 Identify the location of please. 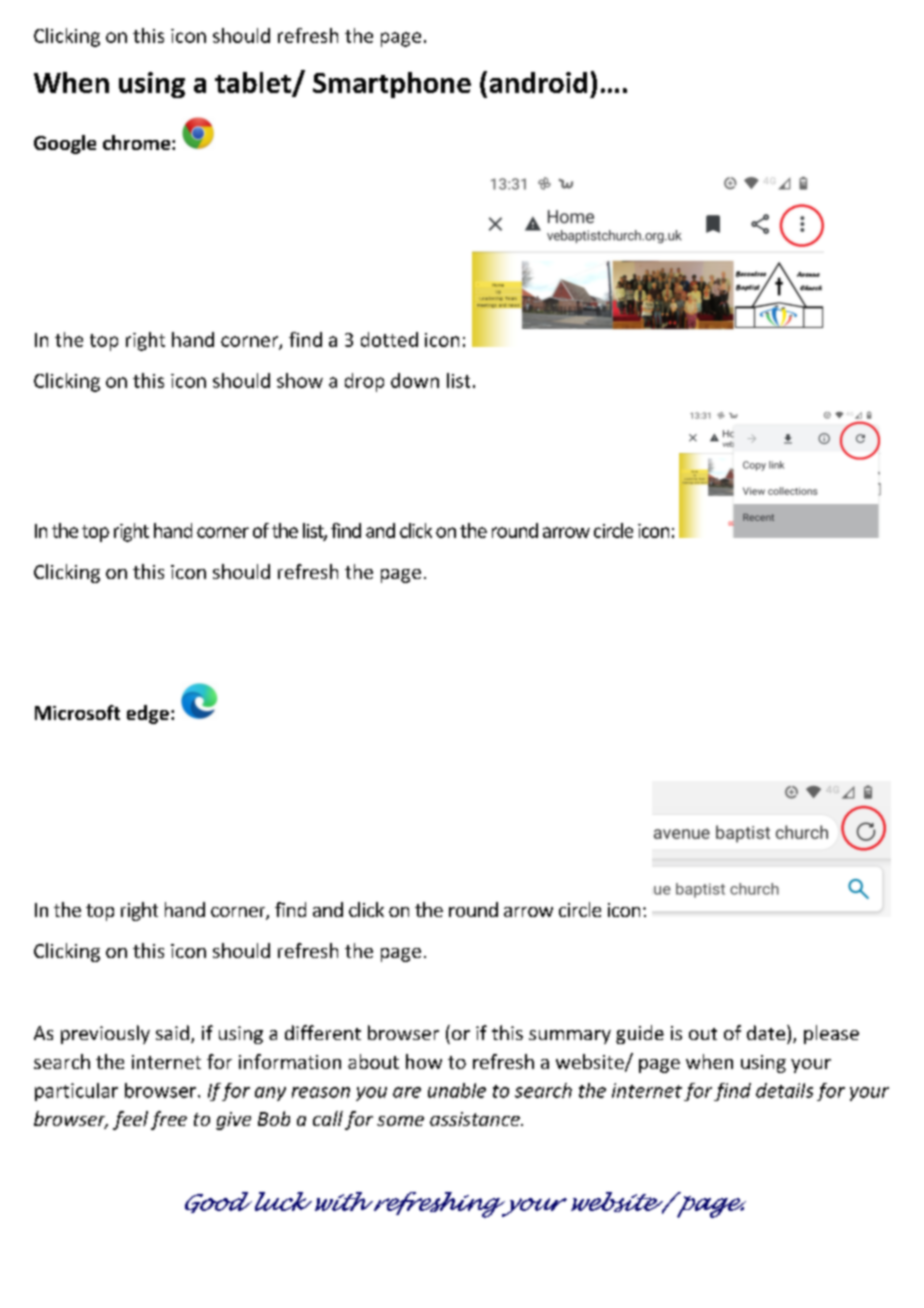
(831, 1034).
